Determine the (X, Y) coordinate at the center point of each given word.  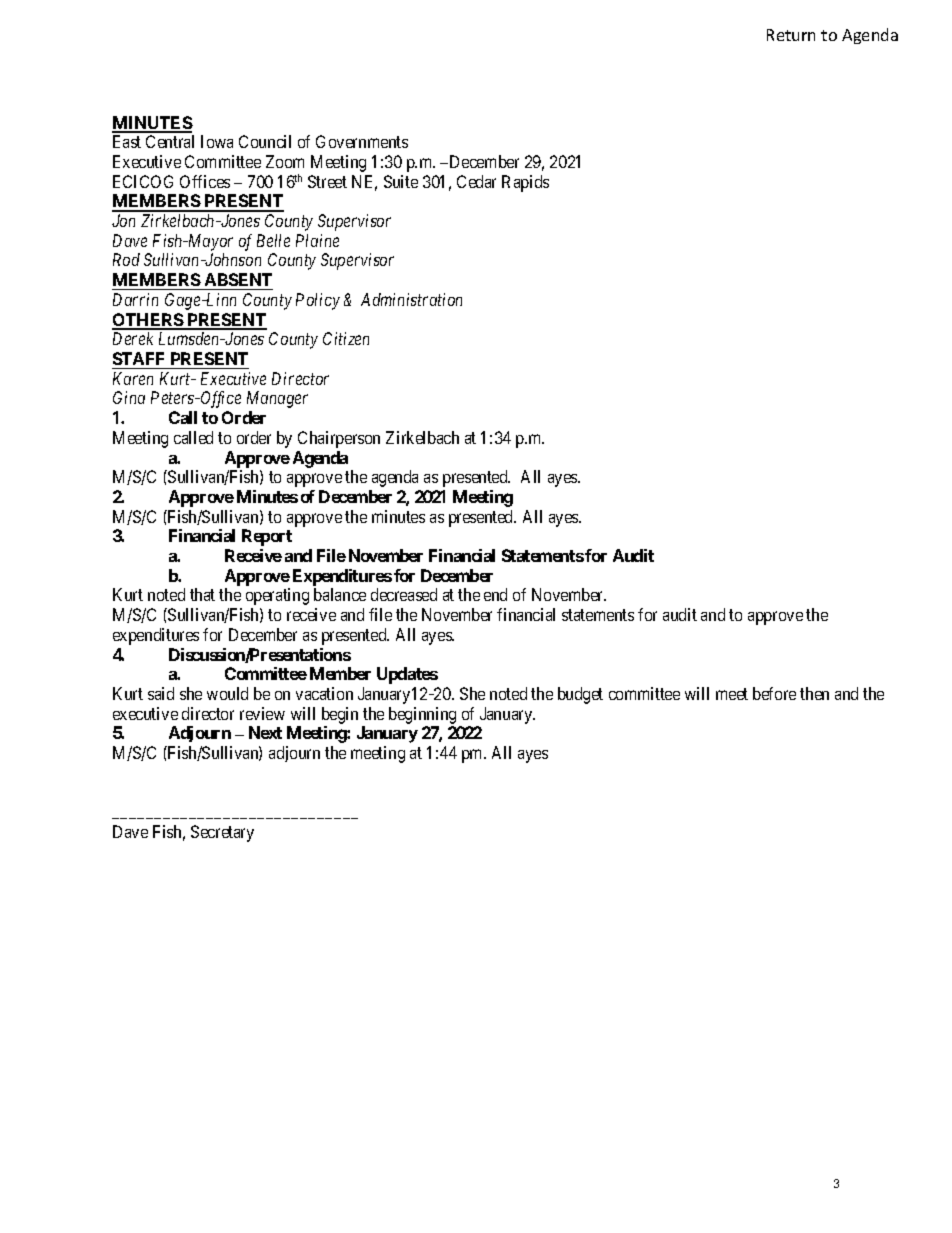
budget (580, 695)
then (814, 693)
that (202, 594)
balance (340, 594)
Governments (362, 141)
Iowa (217, 141)
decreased (404, 594)
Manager (277, 399)
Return (791, 35)
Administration (411, 299)
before (774, 693)
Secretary (222, 833)
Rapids (525, 183)
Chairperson (339, 439)
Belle (273, 240)
